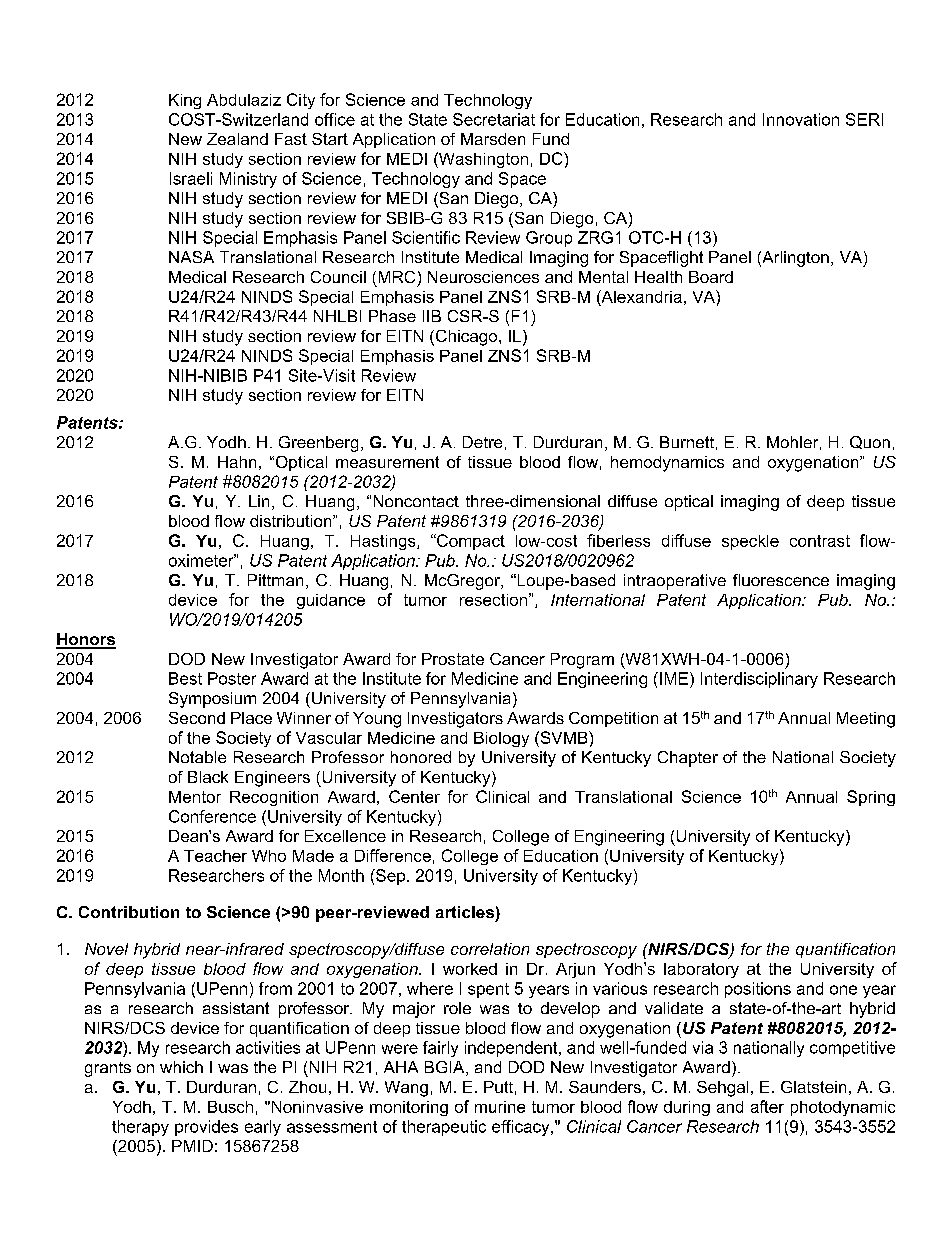  Describe the element at coordinates (781, 580) in the page. I see `fluorescence` at that location.
